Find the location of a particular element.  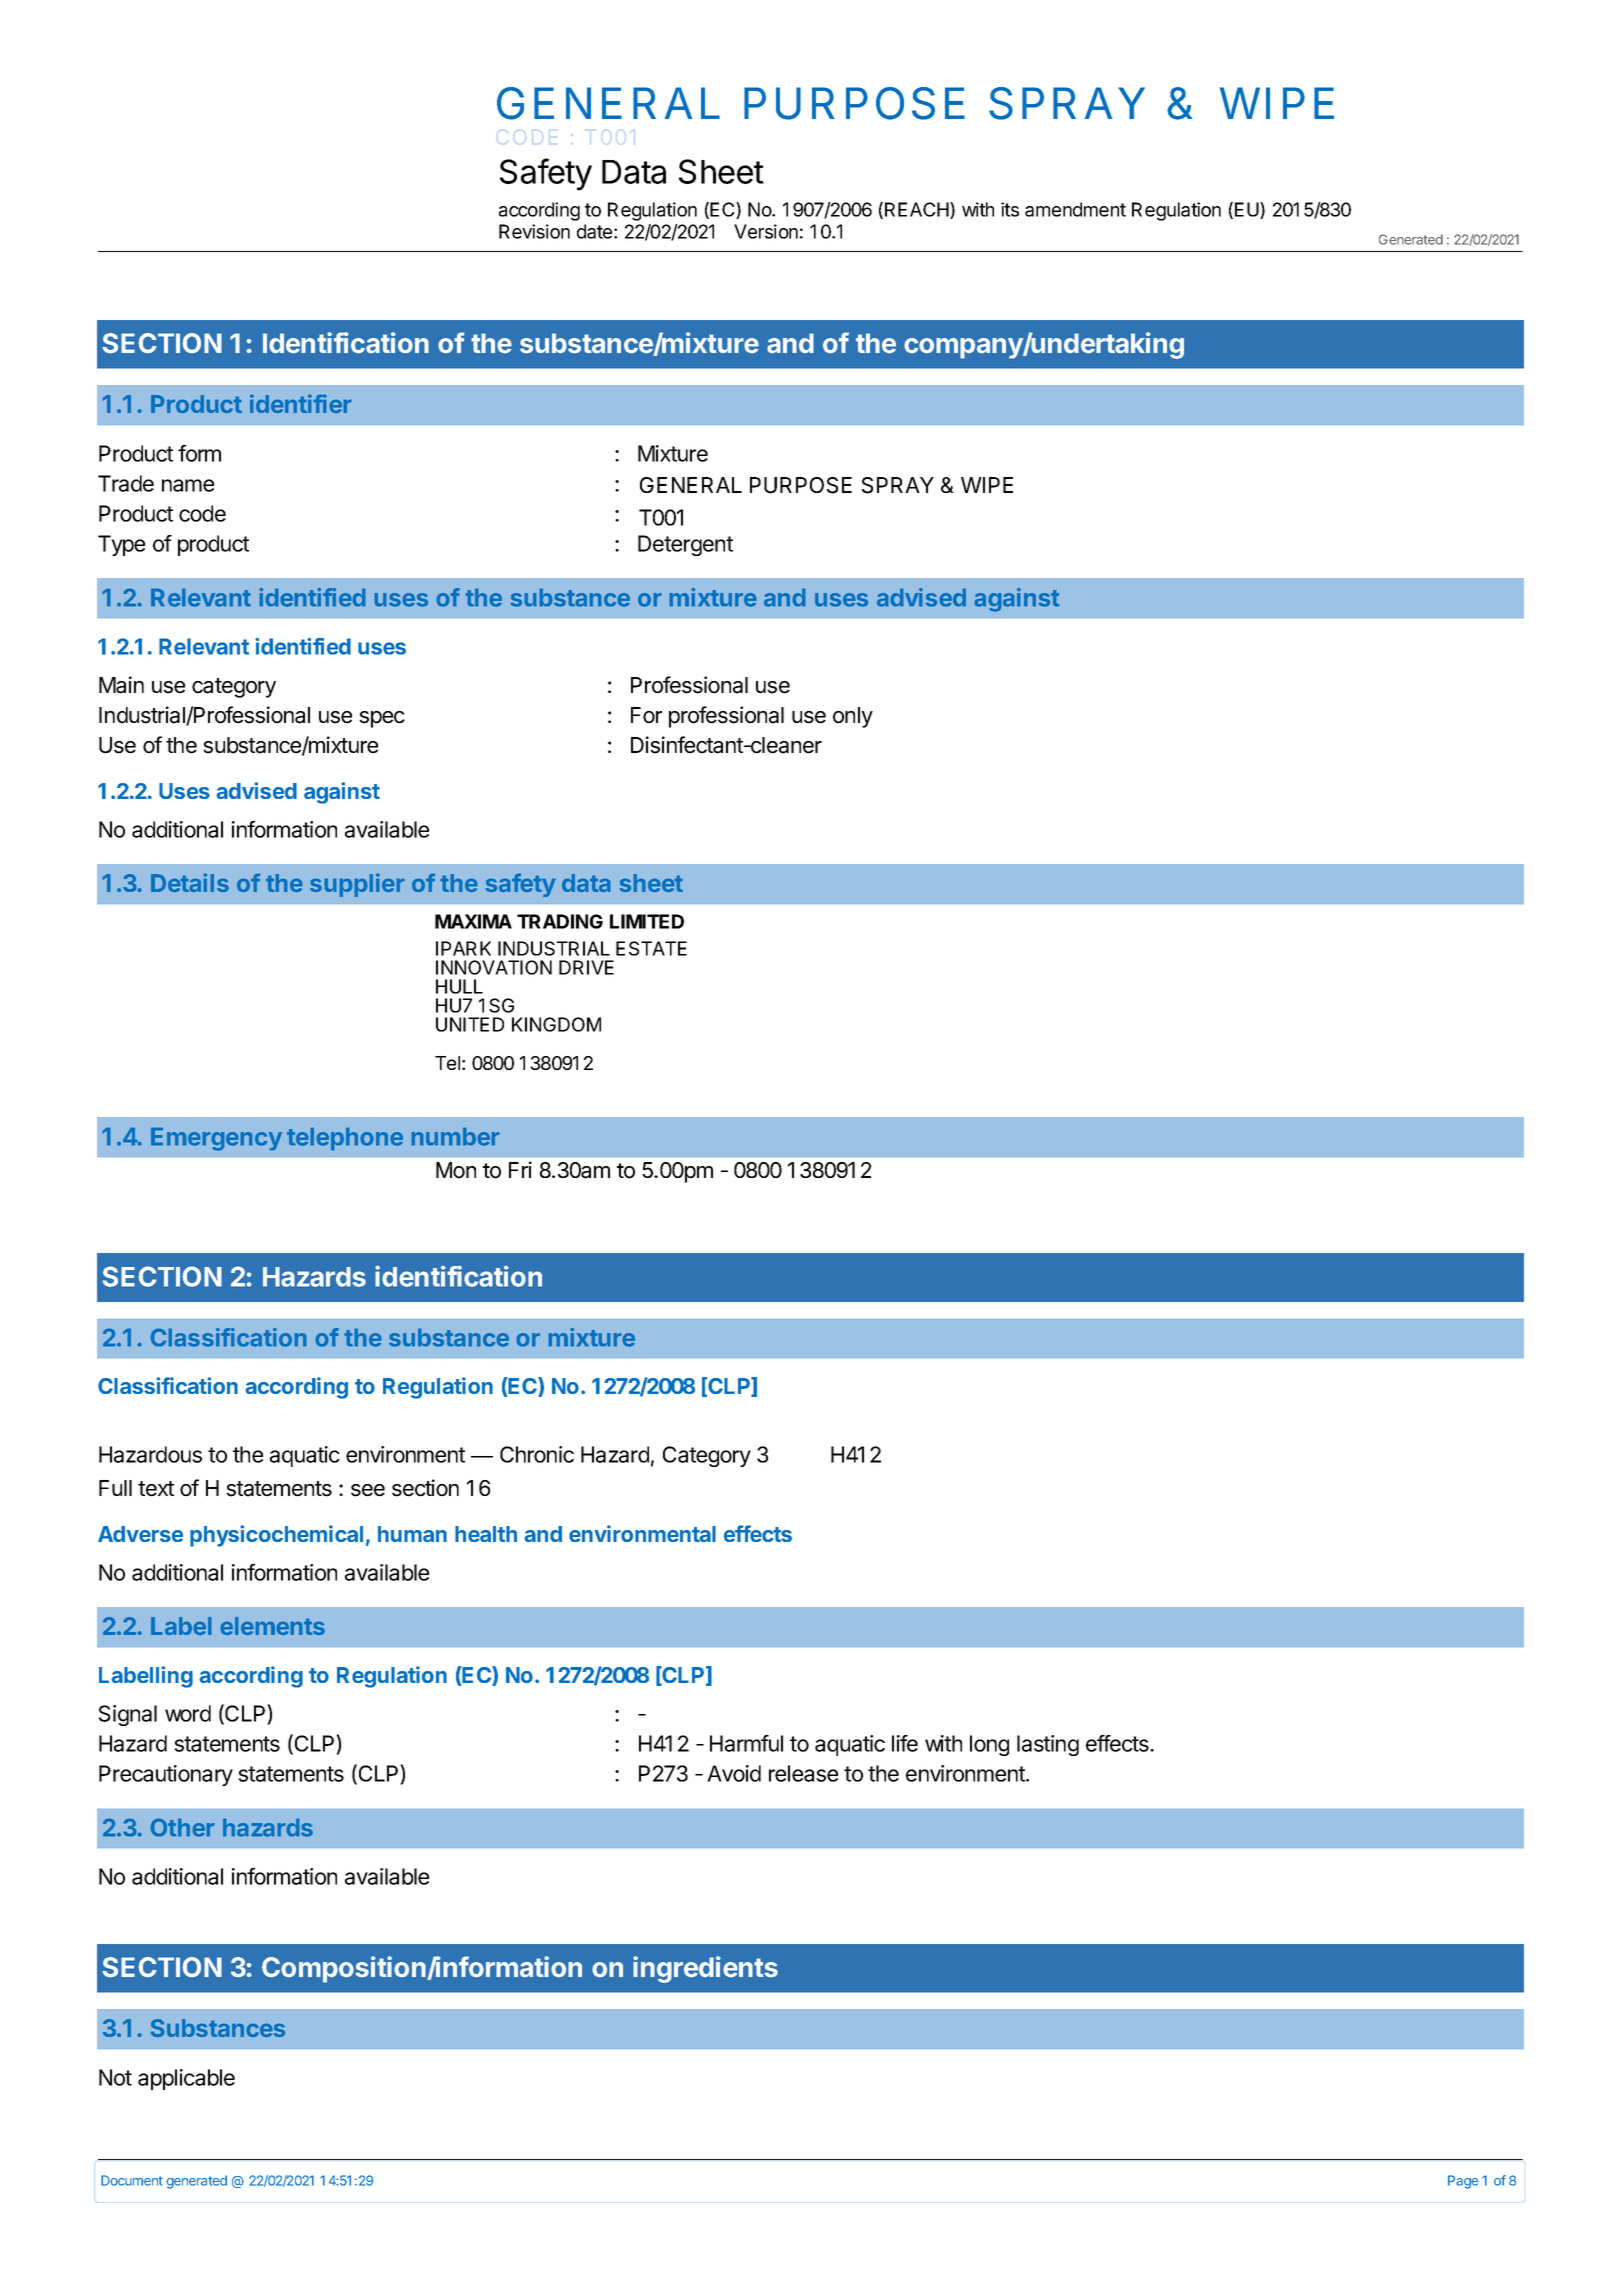

lasting is located at coordinates (1048, 1745).
